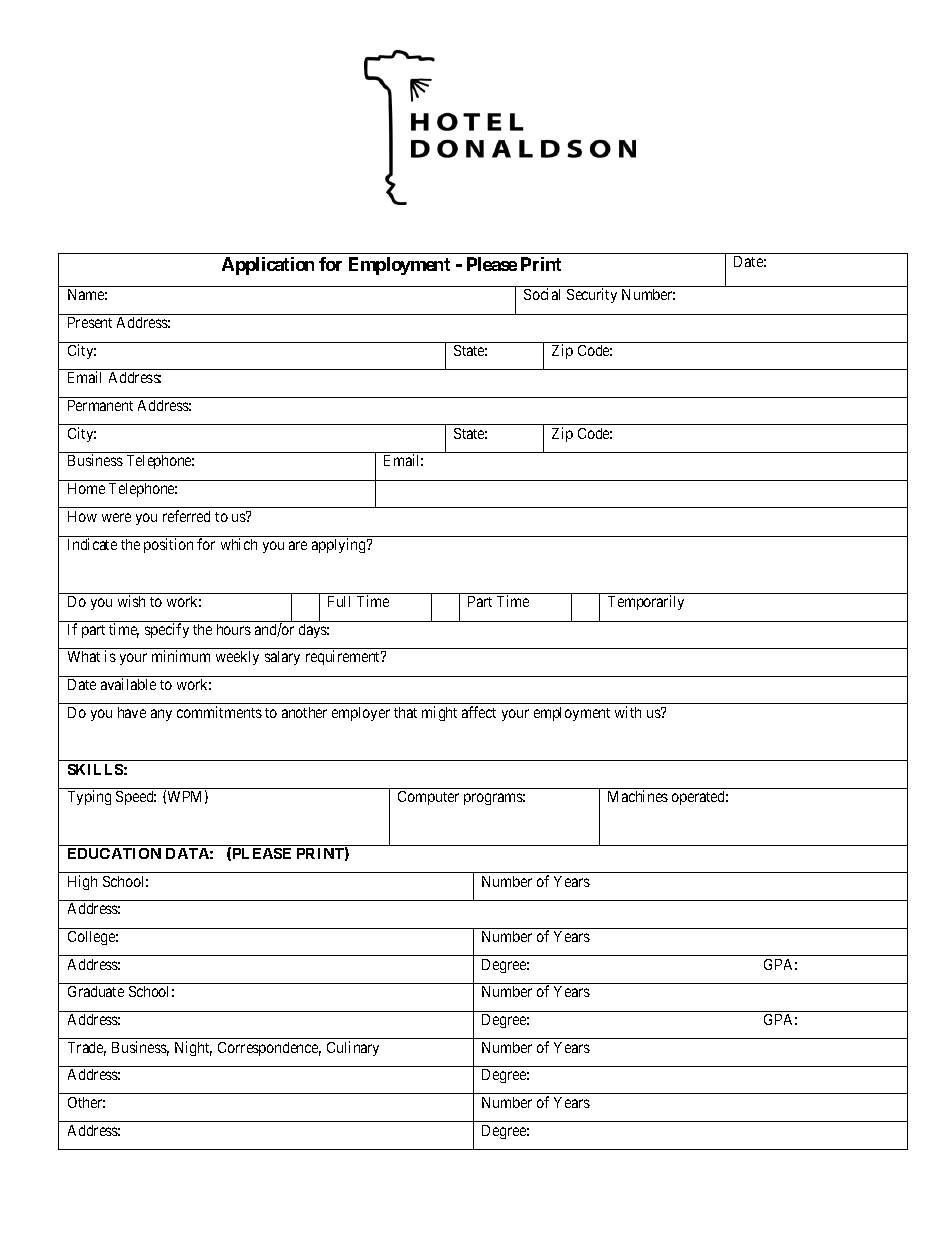  I want to click on Present, so click(90, 322).
